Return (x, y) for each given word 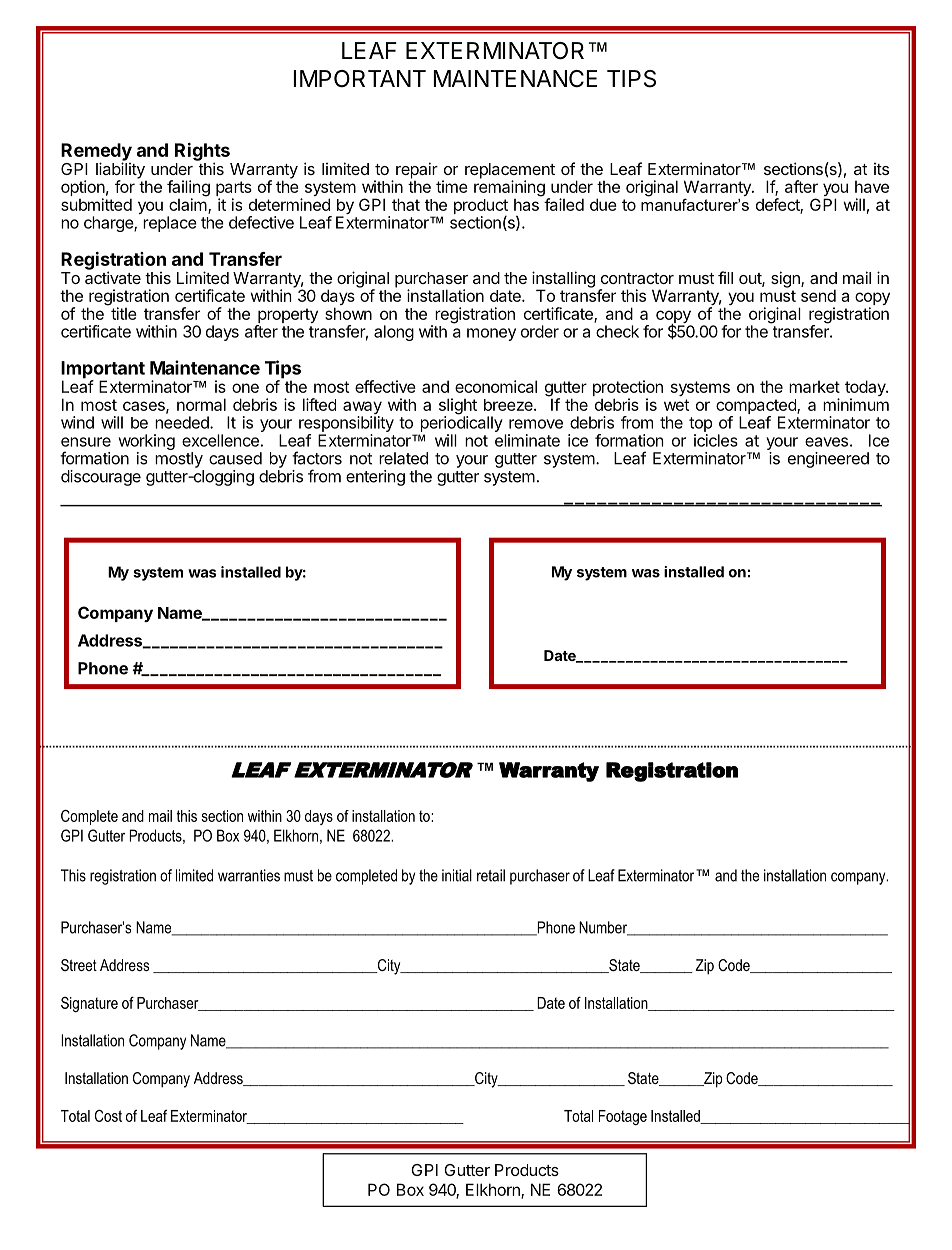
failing (188, 189)
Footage (623, 1117)
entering (375, 478)
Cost (108, 1115)
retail (491, 875)
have (872, 187)
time (452, 186)
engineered (828, 460)
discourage (101, 478)
